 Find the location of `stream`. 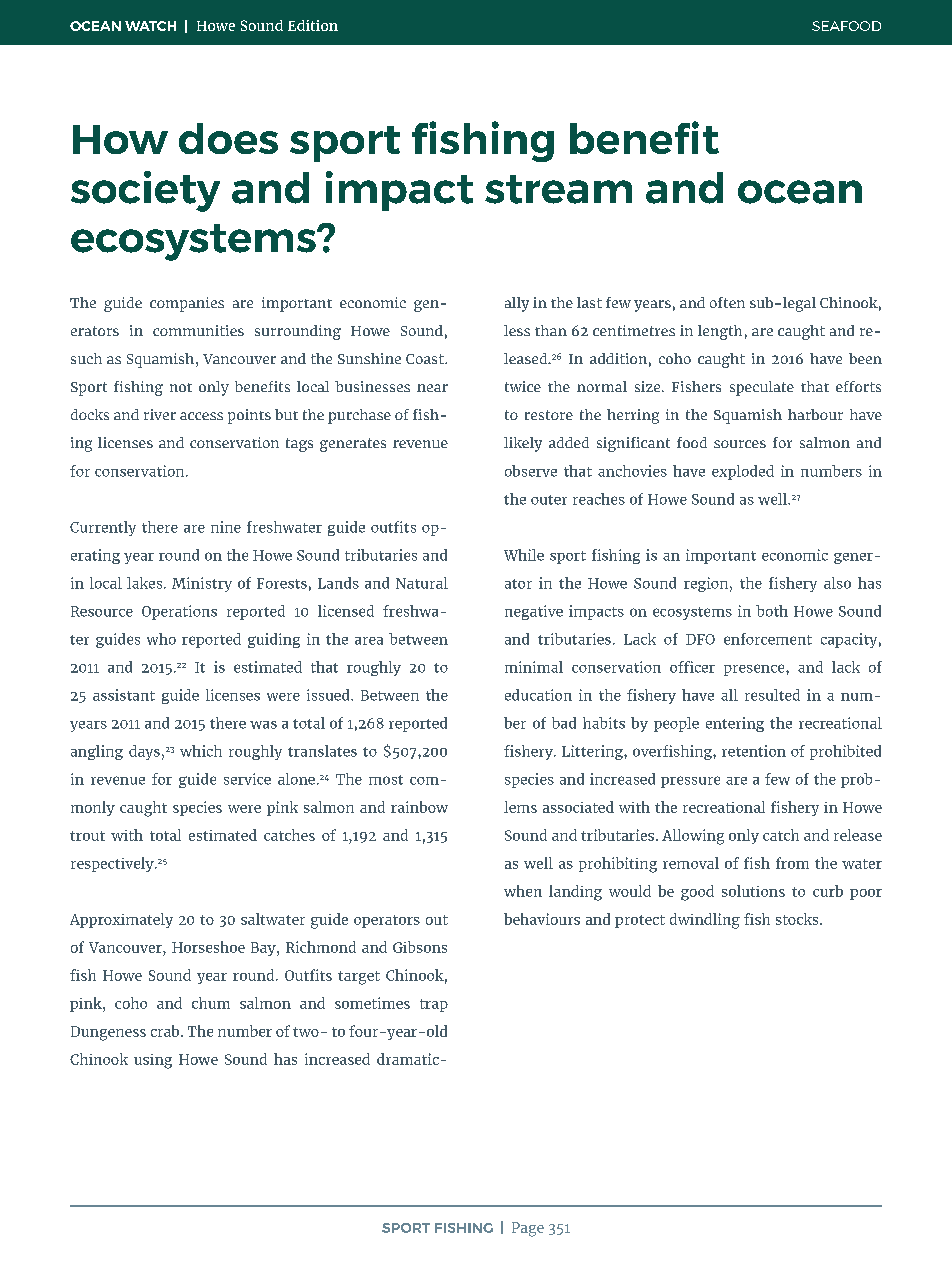

stream is located at coordinates (558, 189).
